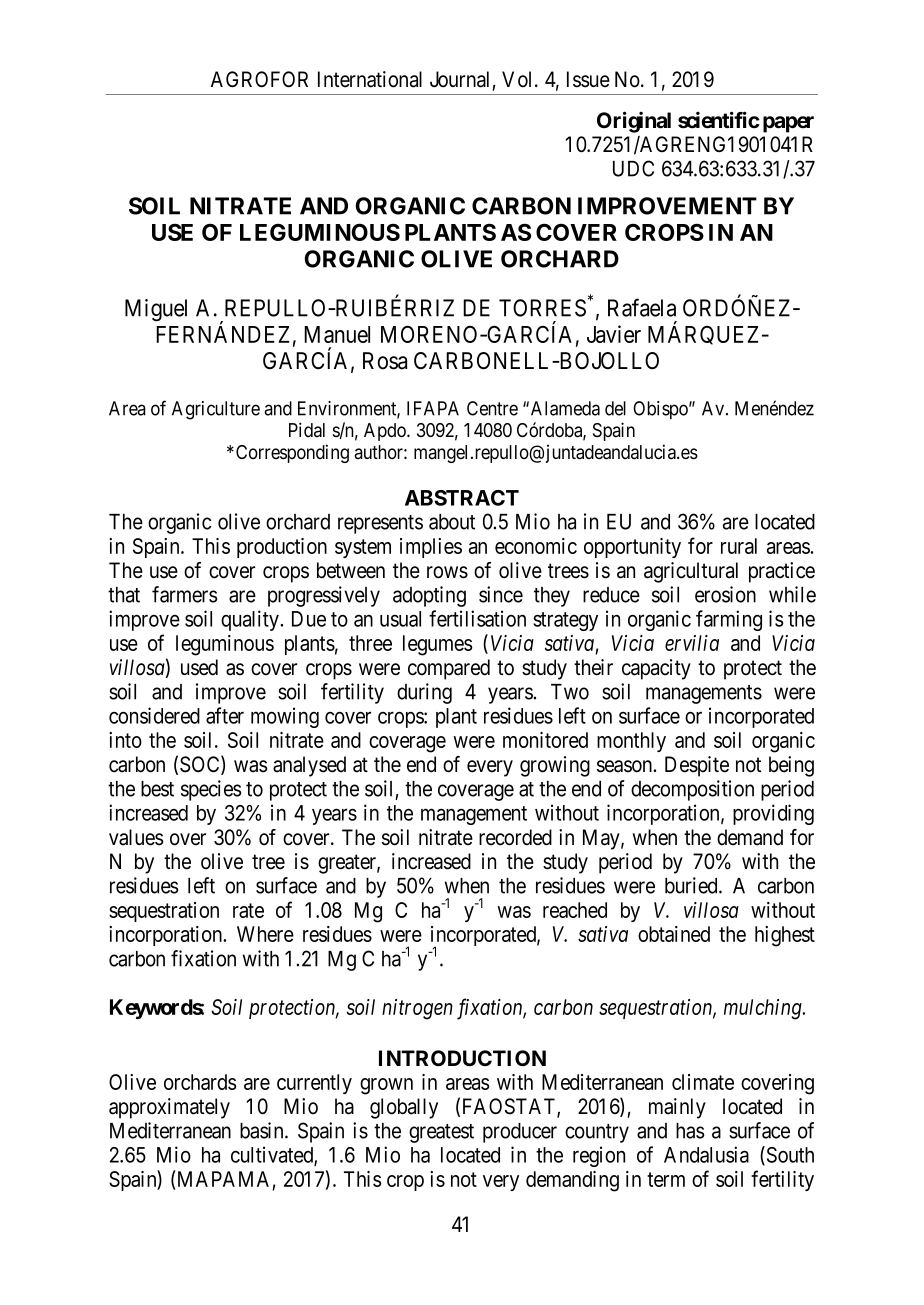  What do you see at coordinates (370, 79) in the page?
I see `International` at bounding box center [370, 79].
